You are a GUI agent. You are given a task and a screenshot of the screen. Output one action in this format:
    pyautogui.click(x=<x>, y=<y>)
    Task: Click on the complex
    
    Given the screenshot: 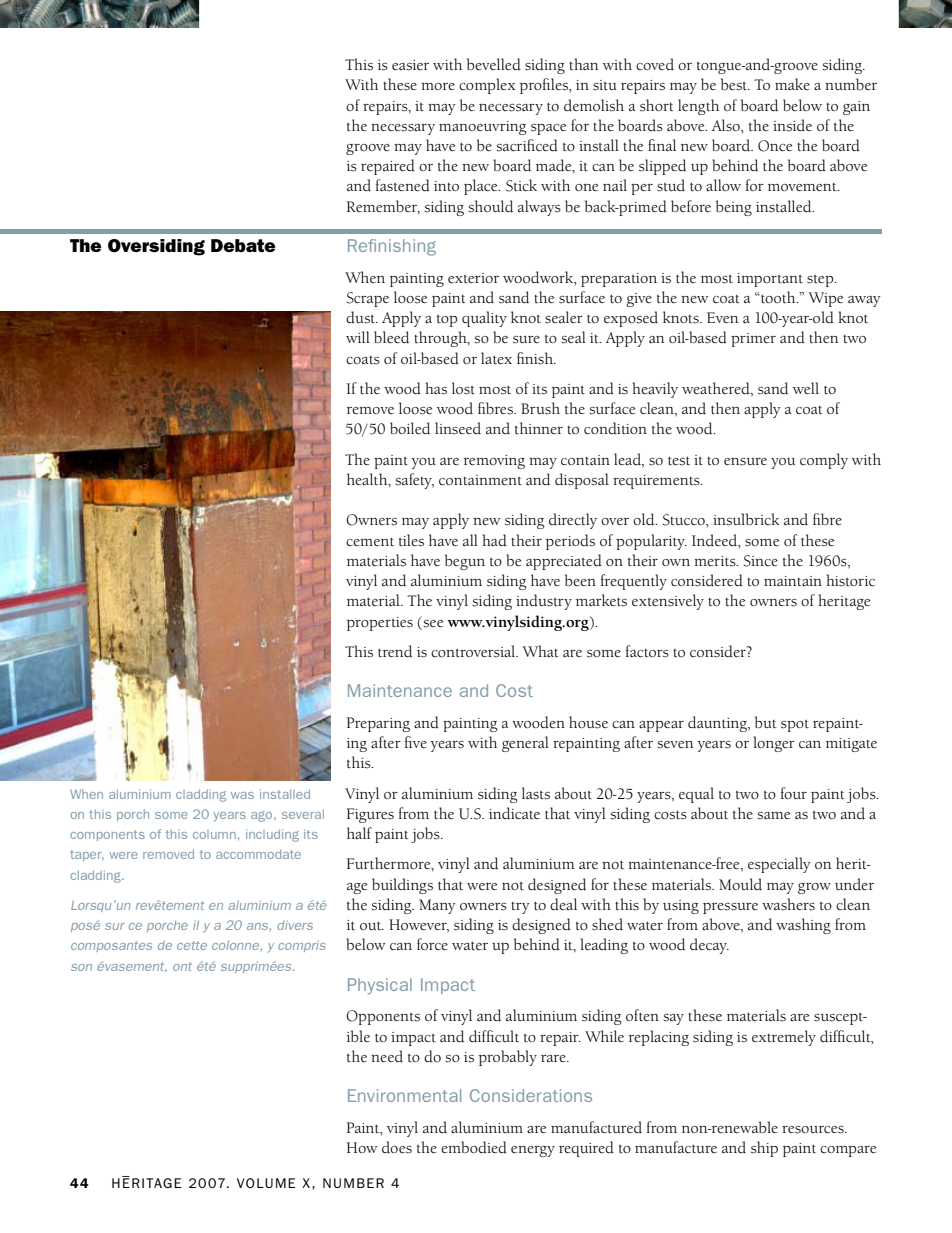 What is the action you would take?
    pyautogui.click(x=487, y=86)
